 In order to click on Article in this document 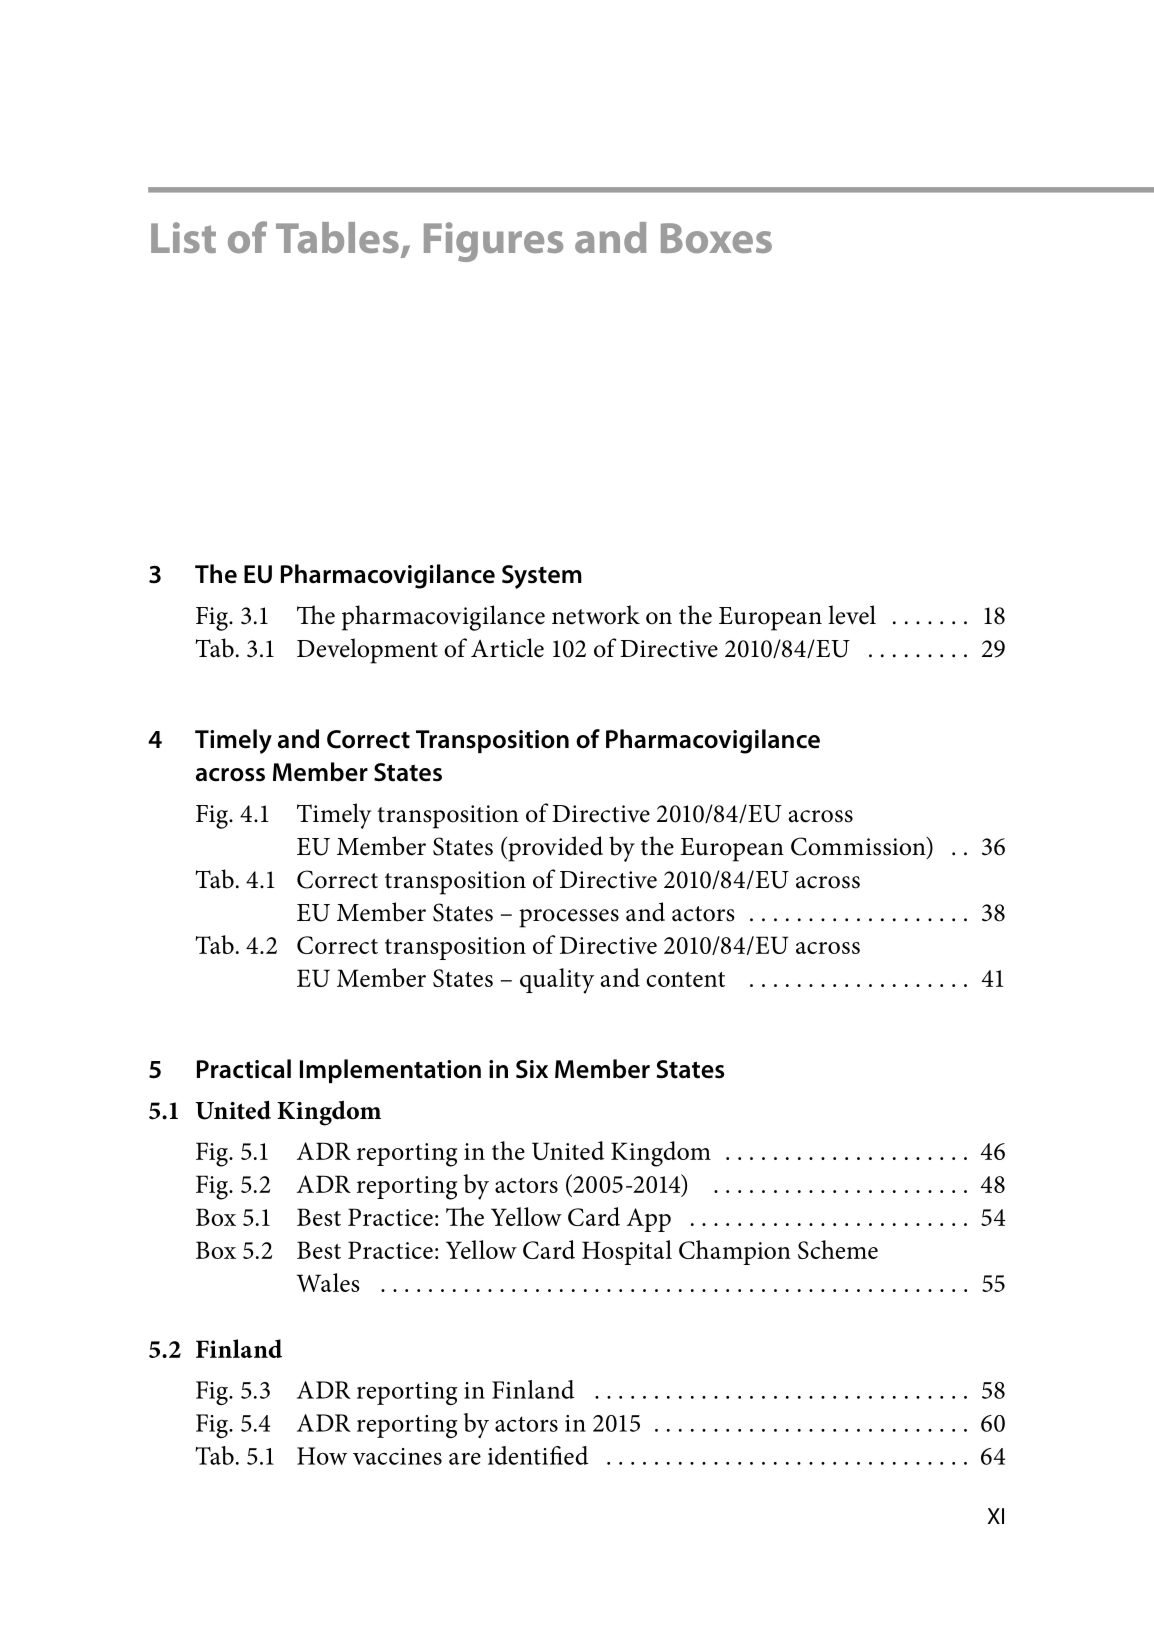, I will do `click(507, 648)`.
